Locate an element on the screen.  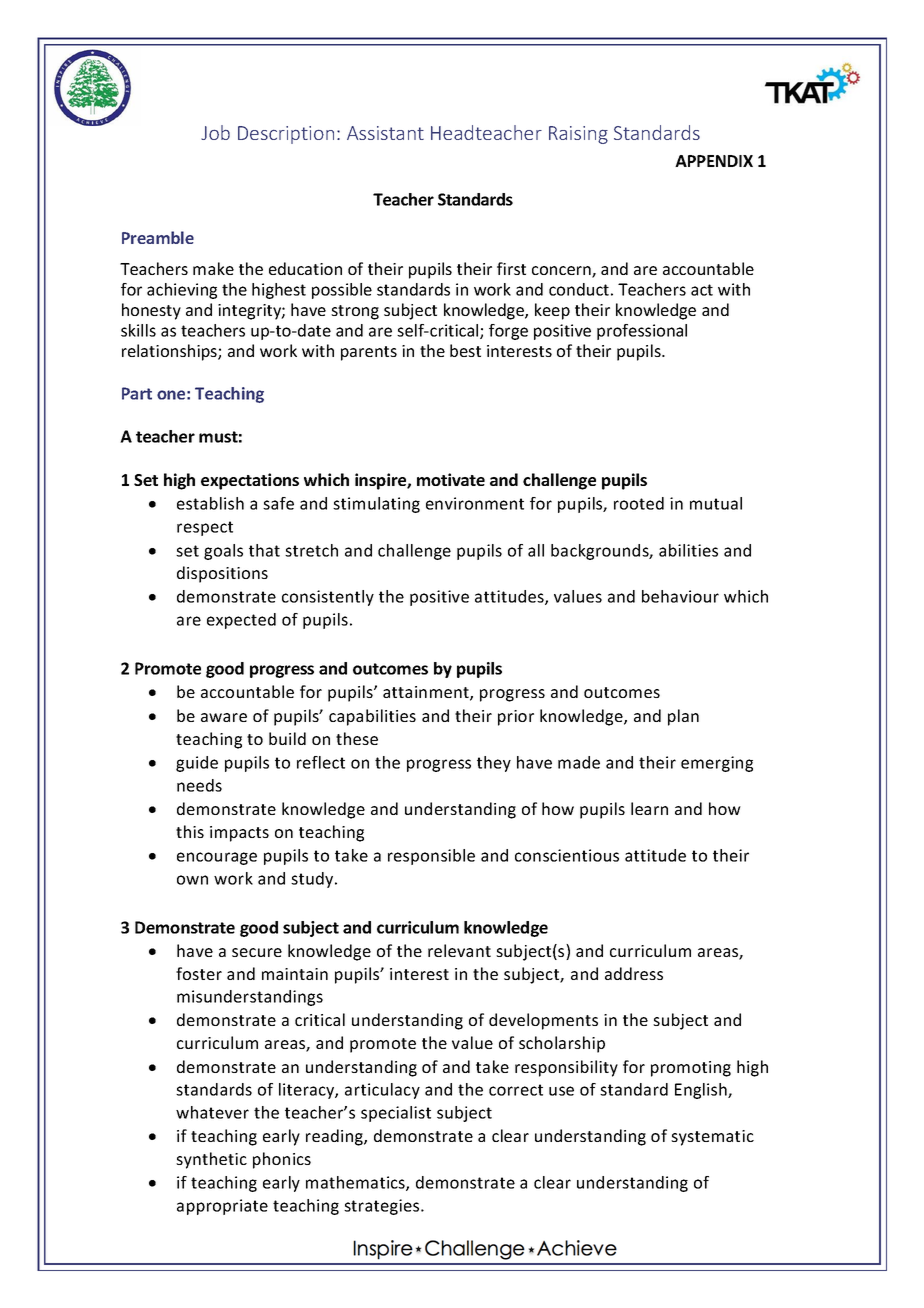
this is located at coordinates (190, 831).
